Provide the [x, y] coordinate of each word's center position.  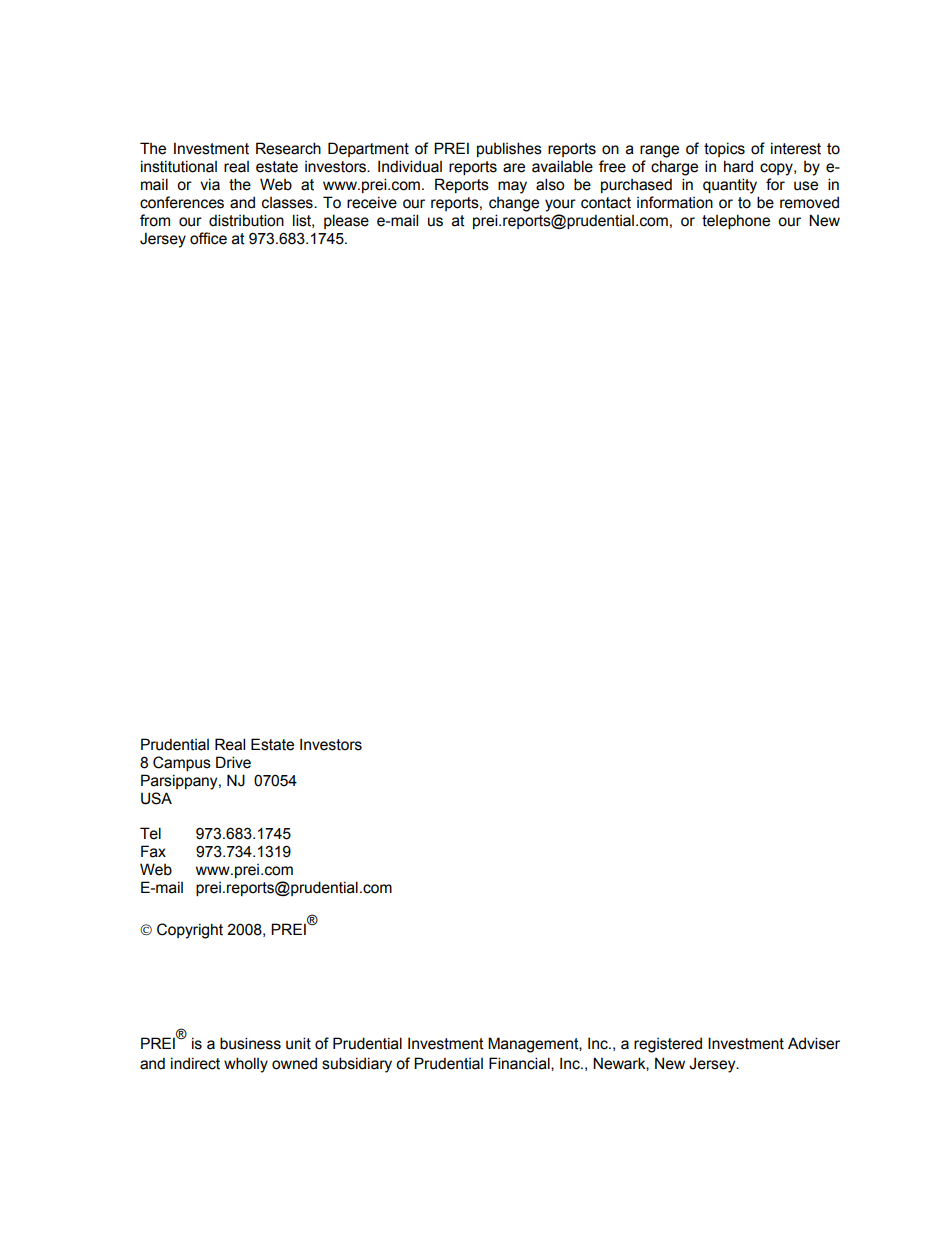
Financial [520, 1064]
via [210, 184]
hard [738, 166]
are [514, 168]
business [250, 1043]
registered [668, 1045]
